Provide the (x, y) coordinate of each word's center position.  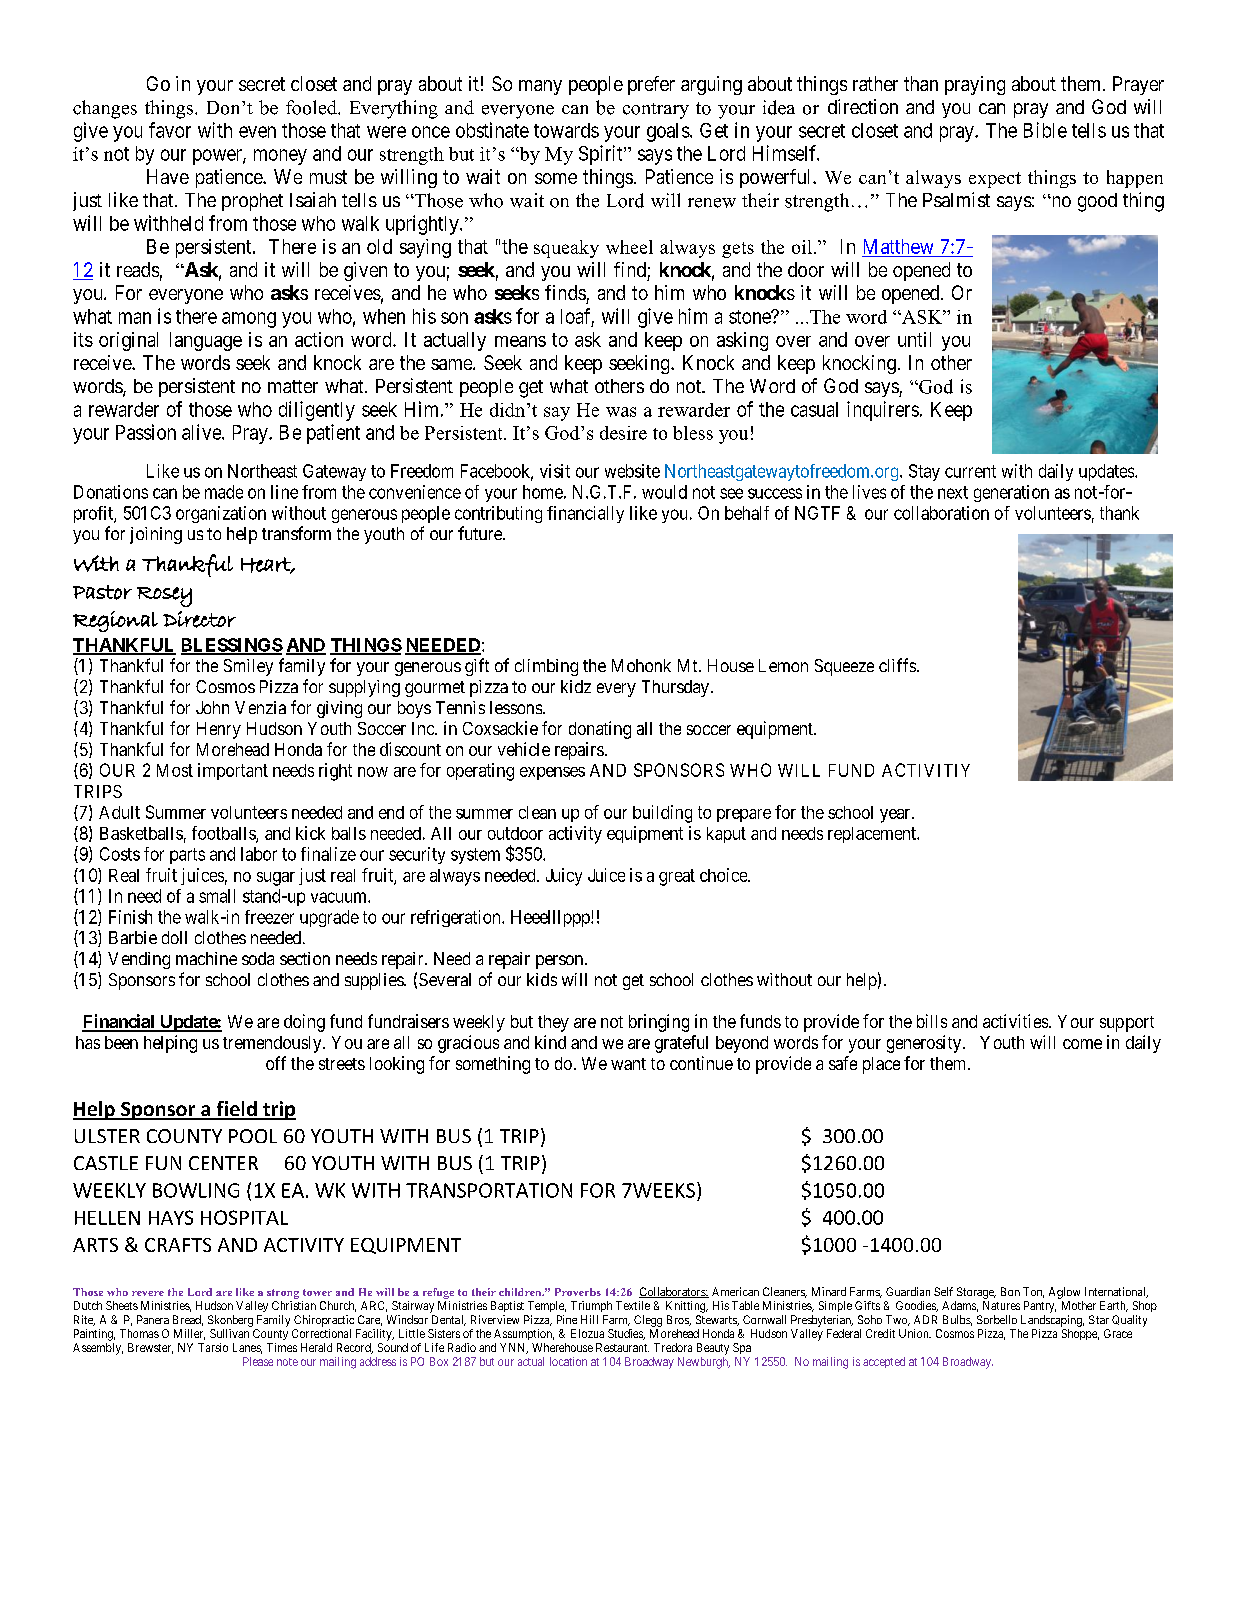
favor (170, 130)
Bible (1045, 130)
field (236, 1110)
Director (199, 619)
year (896, 816)
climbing (546, 667)
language (206, 341)
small (217, 896)
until (914, 339)
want (628, 1064)
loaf (577, 317)
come (1082, 1044)
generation (1011, 493)
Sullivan (229, 1333)
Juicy (564, 877)
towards (566, 130)
